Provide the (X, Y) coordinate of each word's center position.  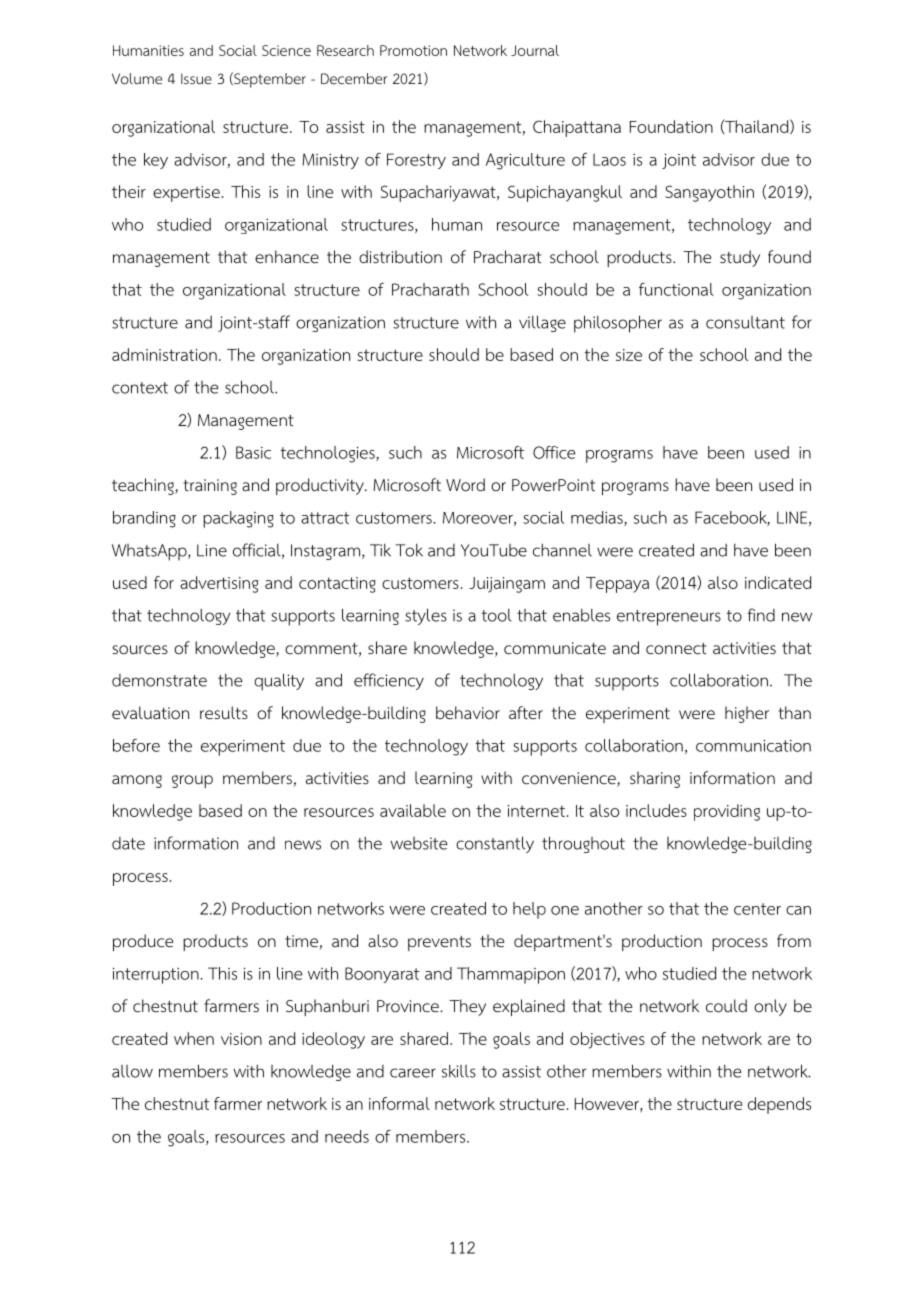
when (194, 1038)
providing (727, 812)
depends (779, 1105)
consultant (745, 322)
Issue (196, 78)
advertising (219, 584)
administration (164, 354)
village (542, 323)
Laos (609, 160)
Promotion (413, 50)
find (761, 615)
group (192, 781)
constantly (495, 844)
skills (459, 1071)
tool (496, 615)
